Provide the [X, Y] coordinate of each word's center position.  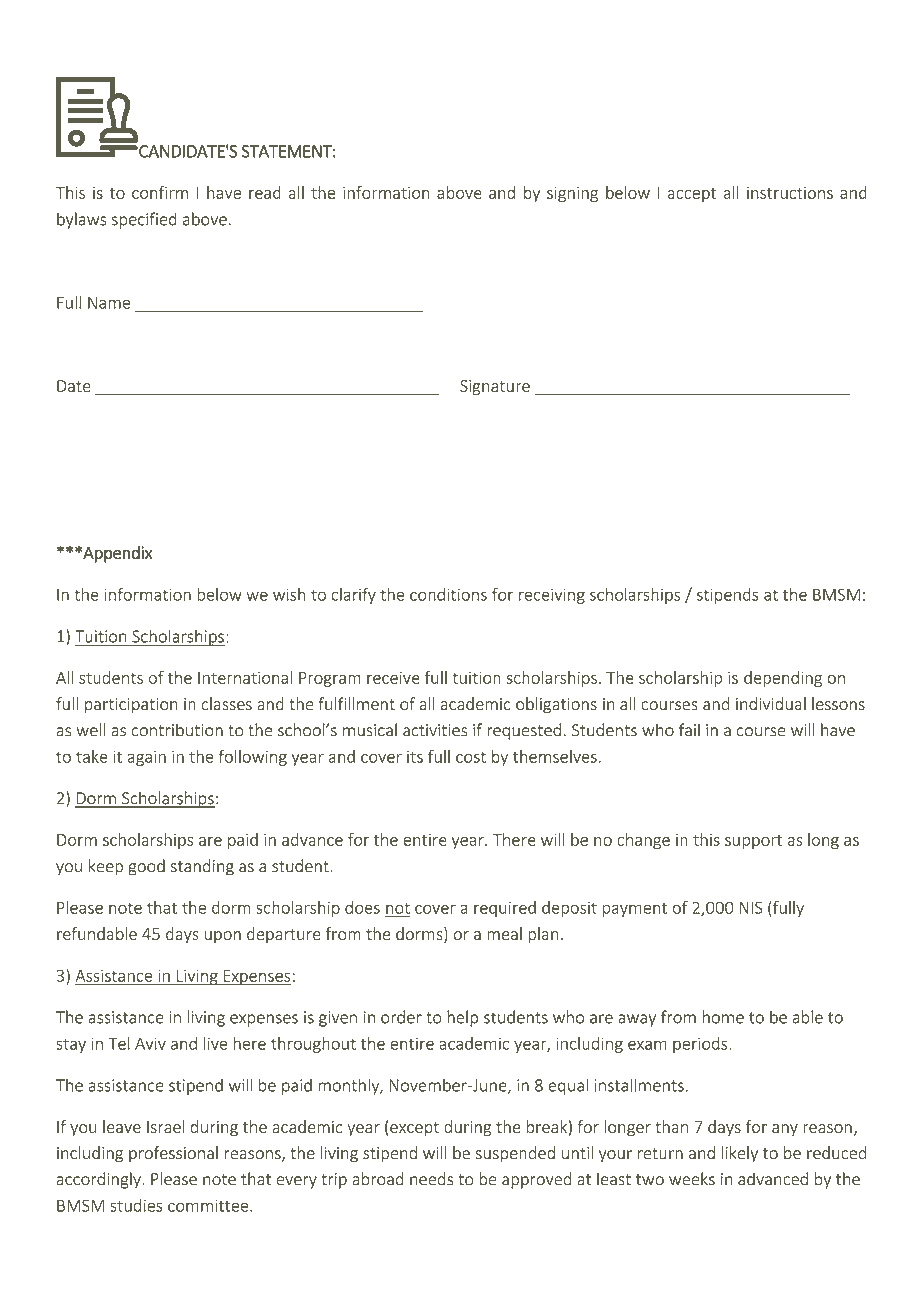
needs [431, 1179]
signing [572, 194]
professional [173, 1154]
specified [144, 220]
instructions [790, 193]
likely [740, 1154]
